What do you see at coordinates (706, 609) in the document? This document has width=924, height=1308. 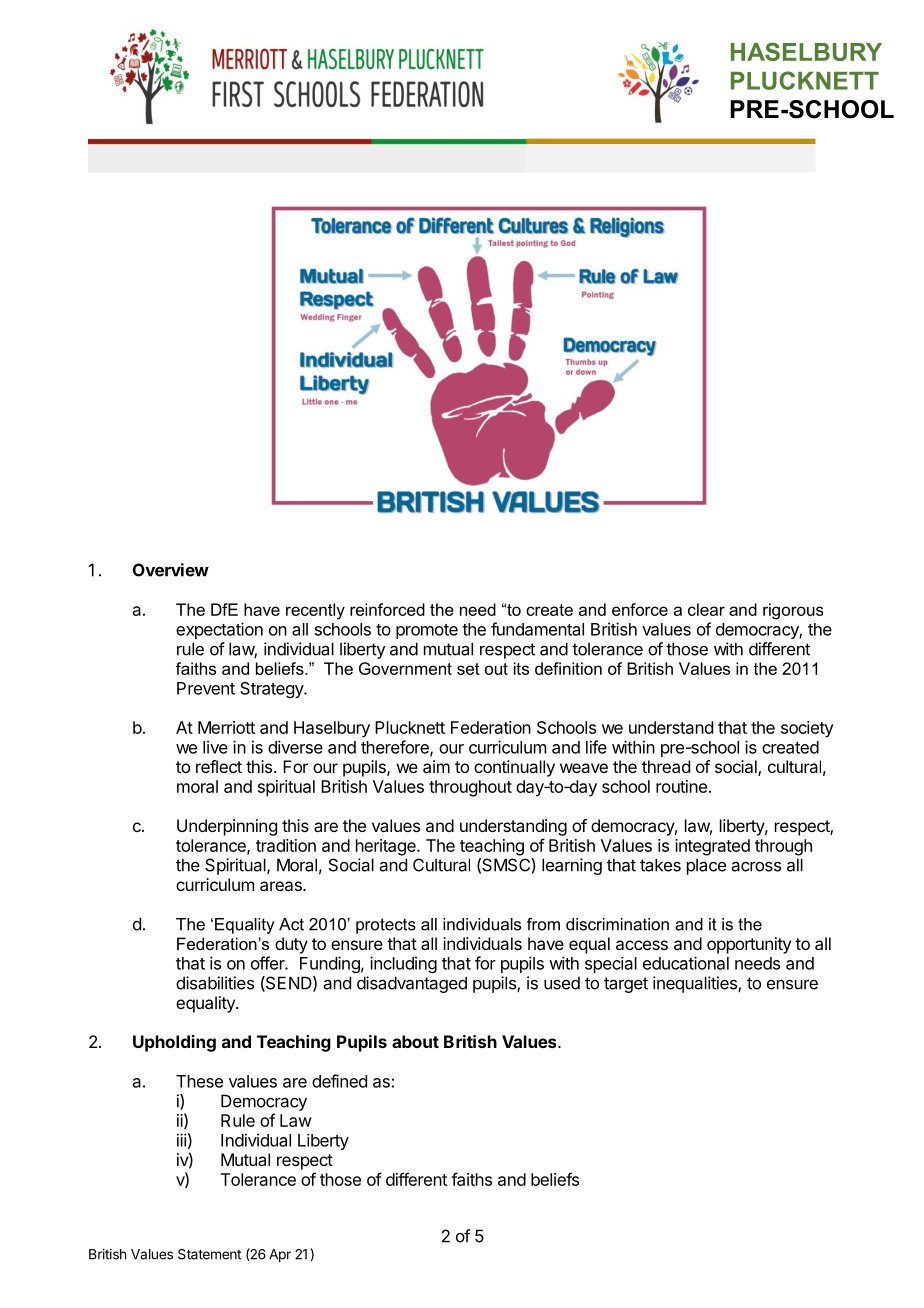 I see `clear` at bounding box center [706, 609].
